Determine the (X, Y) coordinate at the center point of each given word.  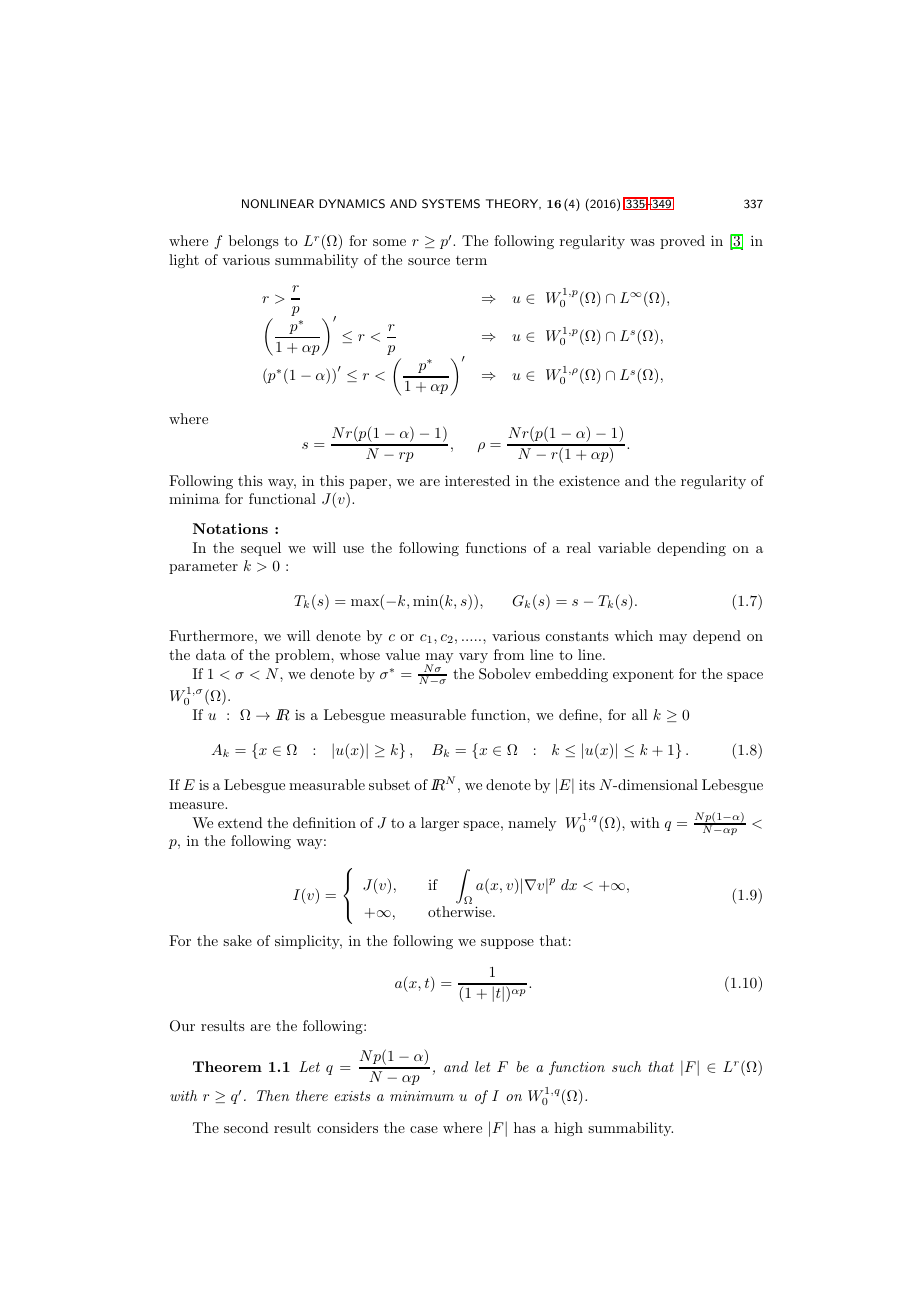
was (642, 242)
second (246, 1127)
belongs (254, 242)
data (211, 654)
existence (589, 480)
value (402, 654)
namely (532, 824)
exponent (643, 675)
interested (477, 480)
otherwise (461, 911)
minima (194, 498)
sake (237, 940)
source (429, 261)
